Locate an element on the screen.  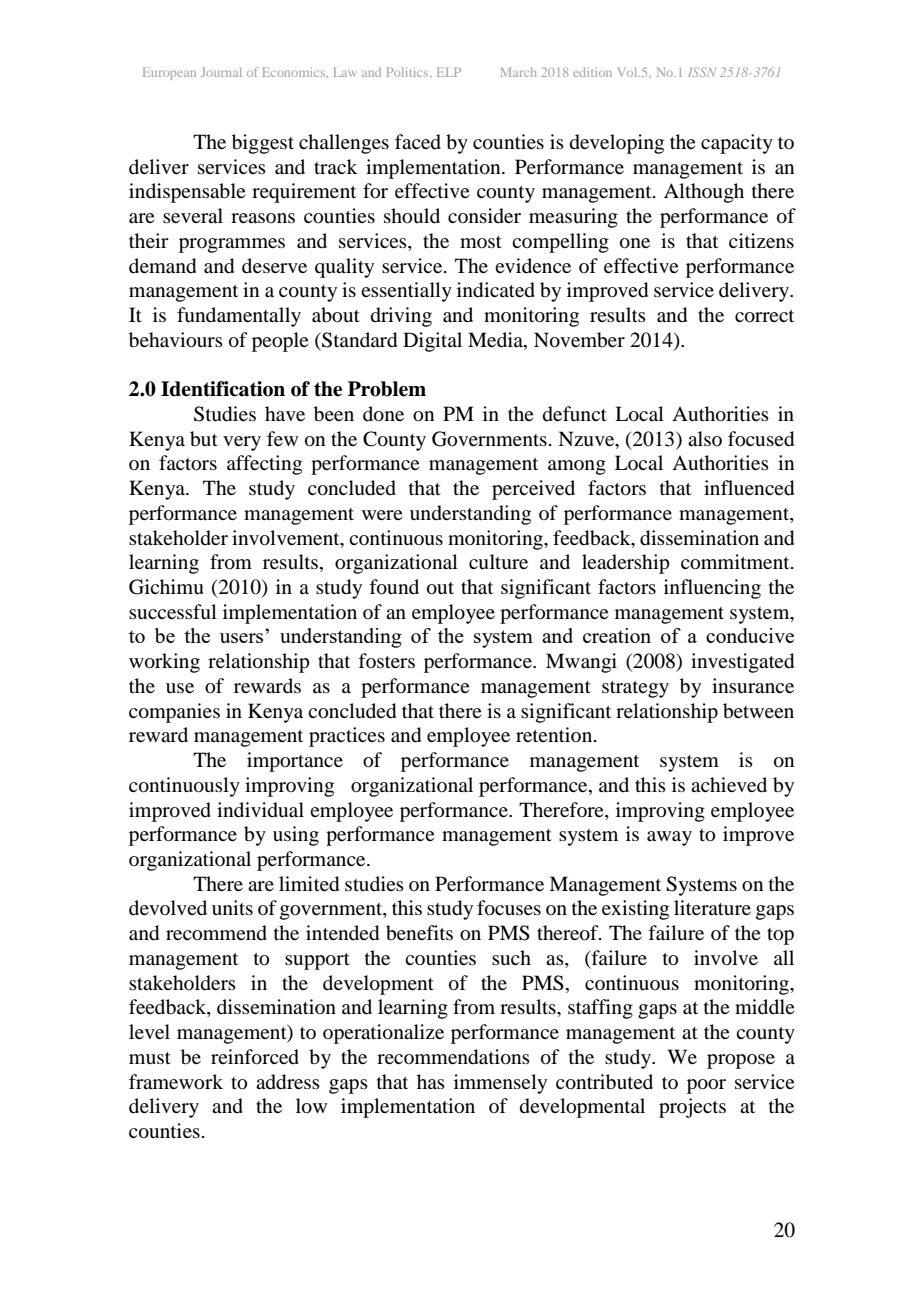
influencing is located at coordinates (712, 589).
